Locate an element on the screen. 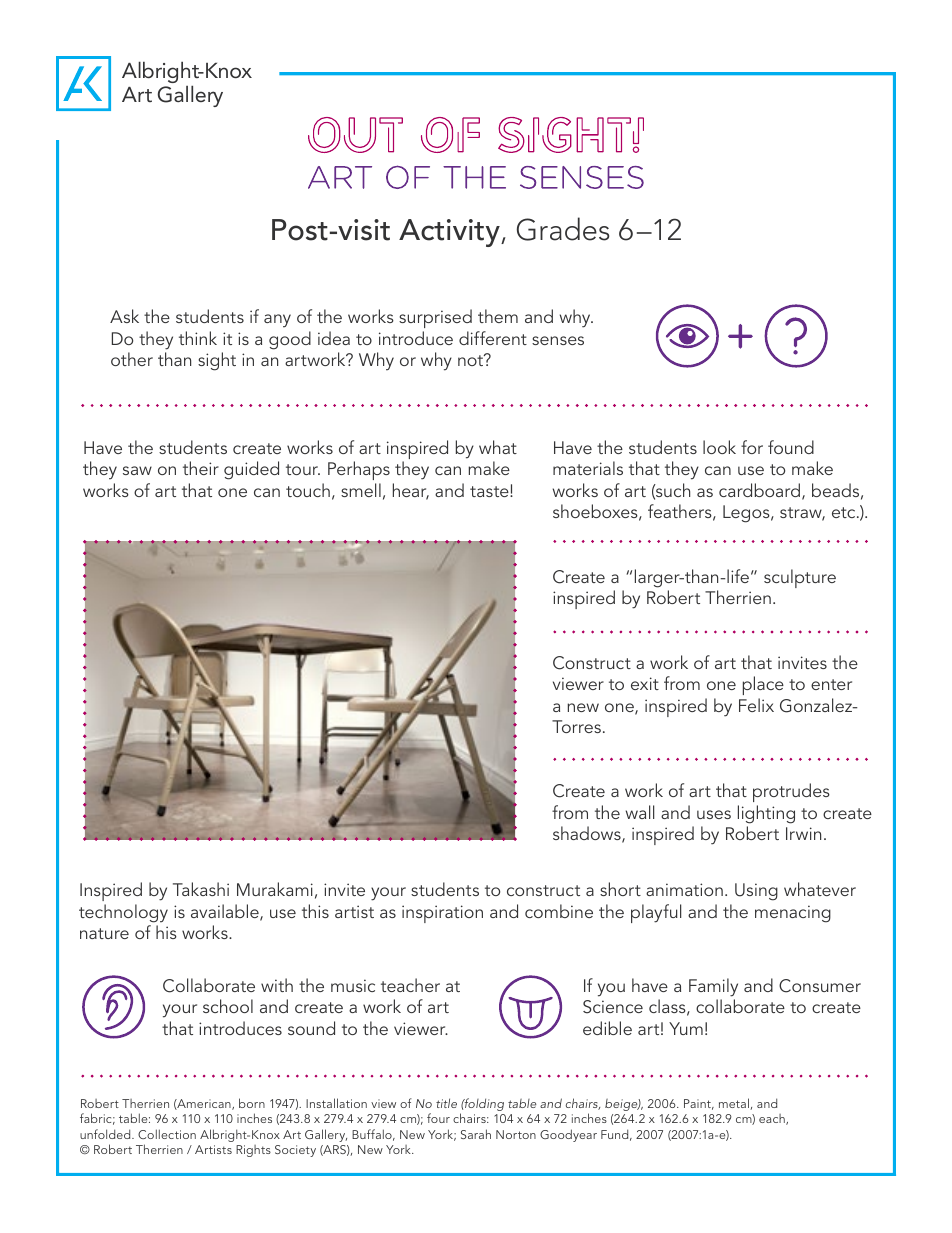  wall is located at coordinates (640, 812).
